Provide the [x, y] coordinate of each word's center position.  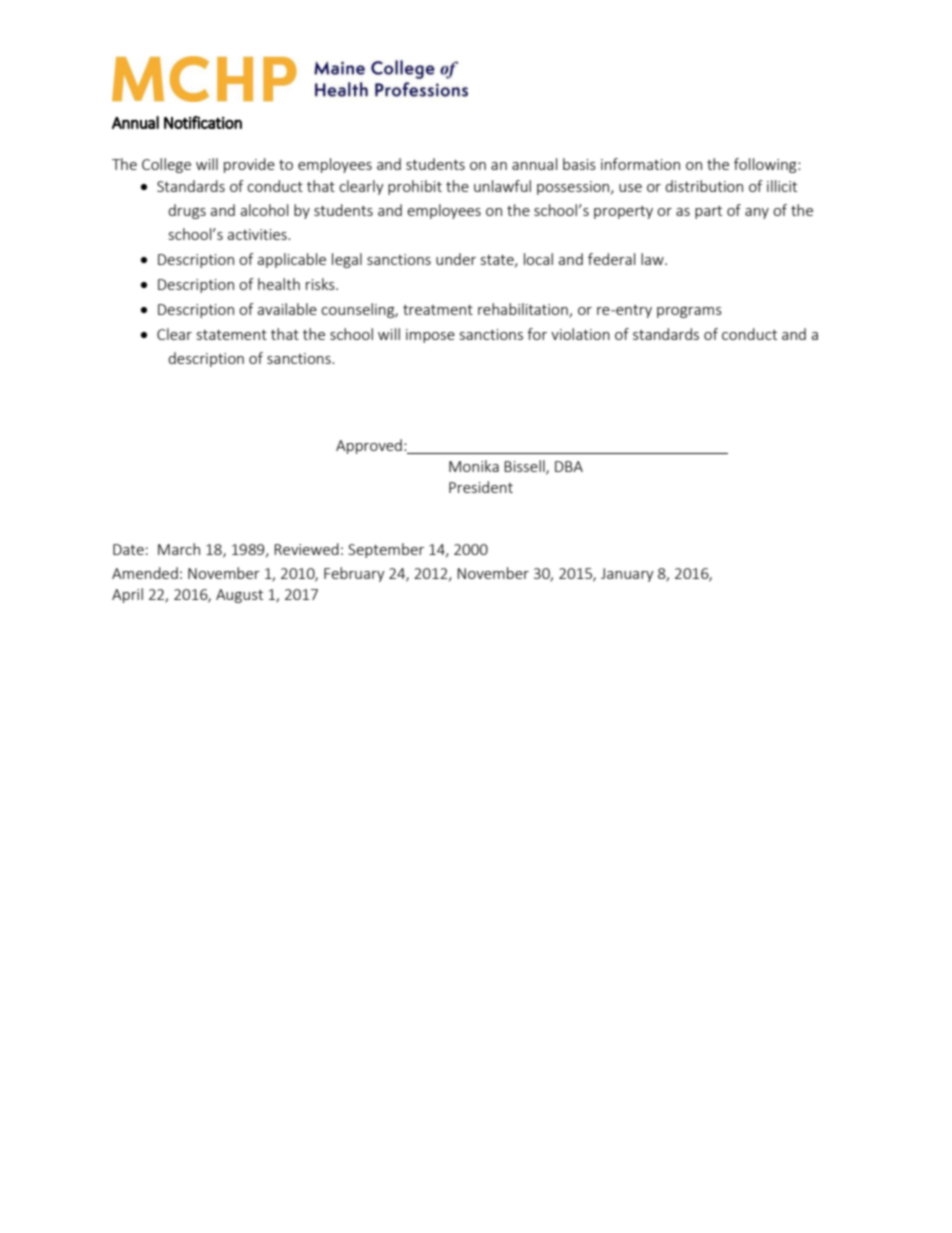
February [354, 574]
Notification [203, 122]
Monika [474, 466]
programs [689, 312]
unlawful [502, 186]
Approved [369, 446]
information [640, 164]
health [279, 284]
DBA [569, 466]
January [627, 575]
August [239, 596]
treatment [438, 310]
